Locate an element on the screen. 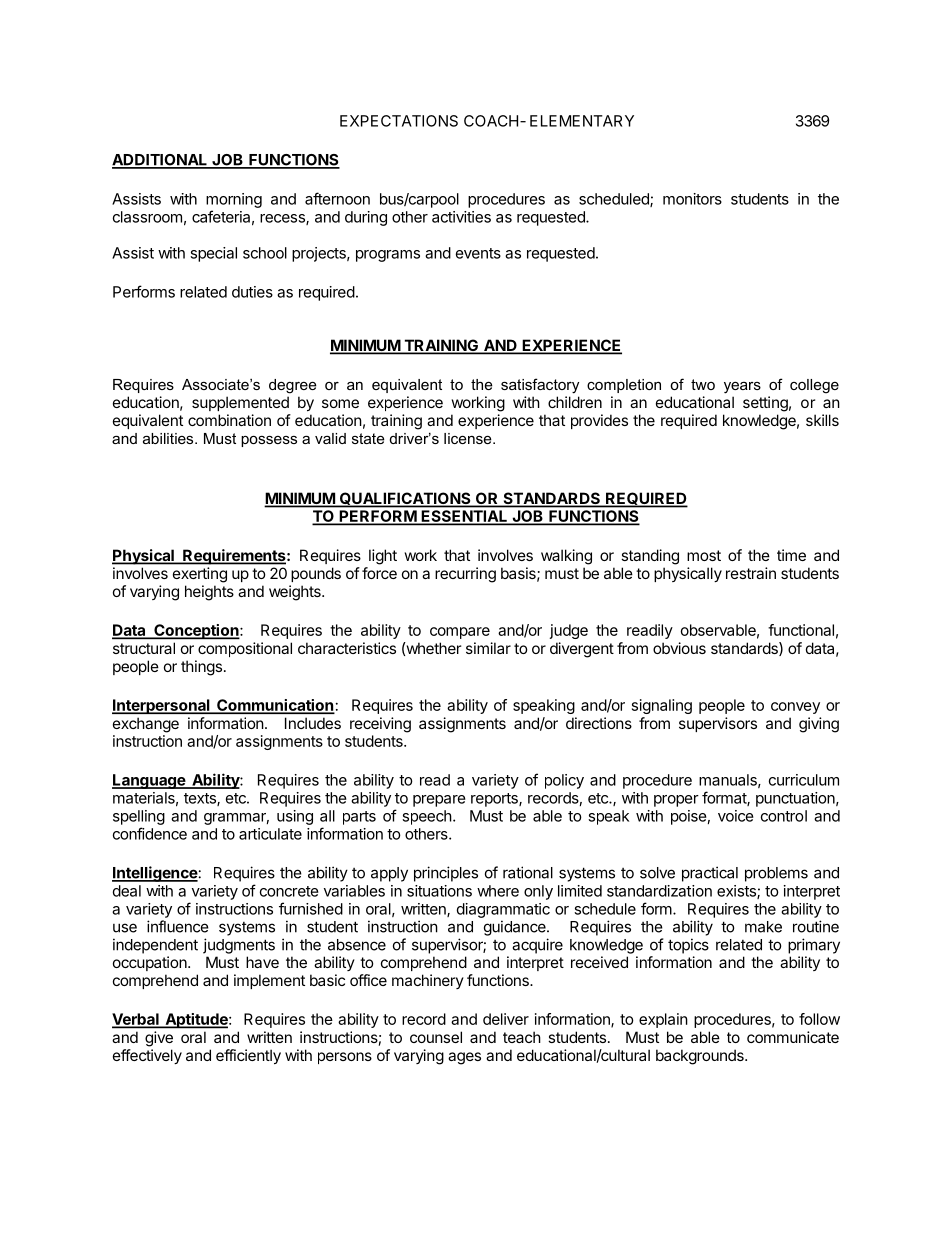 The height and width of the screenshot is (1233, 952). ADDITIONAL is located at coordinates (161, 161).
